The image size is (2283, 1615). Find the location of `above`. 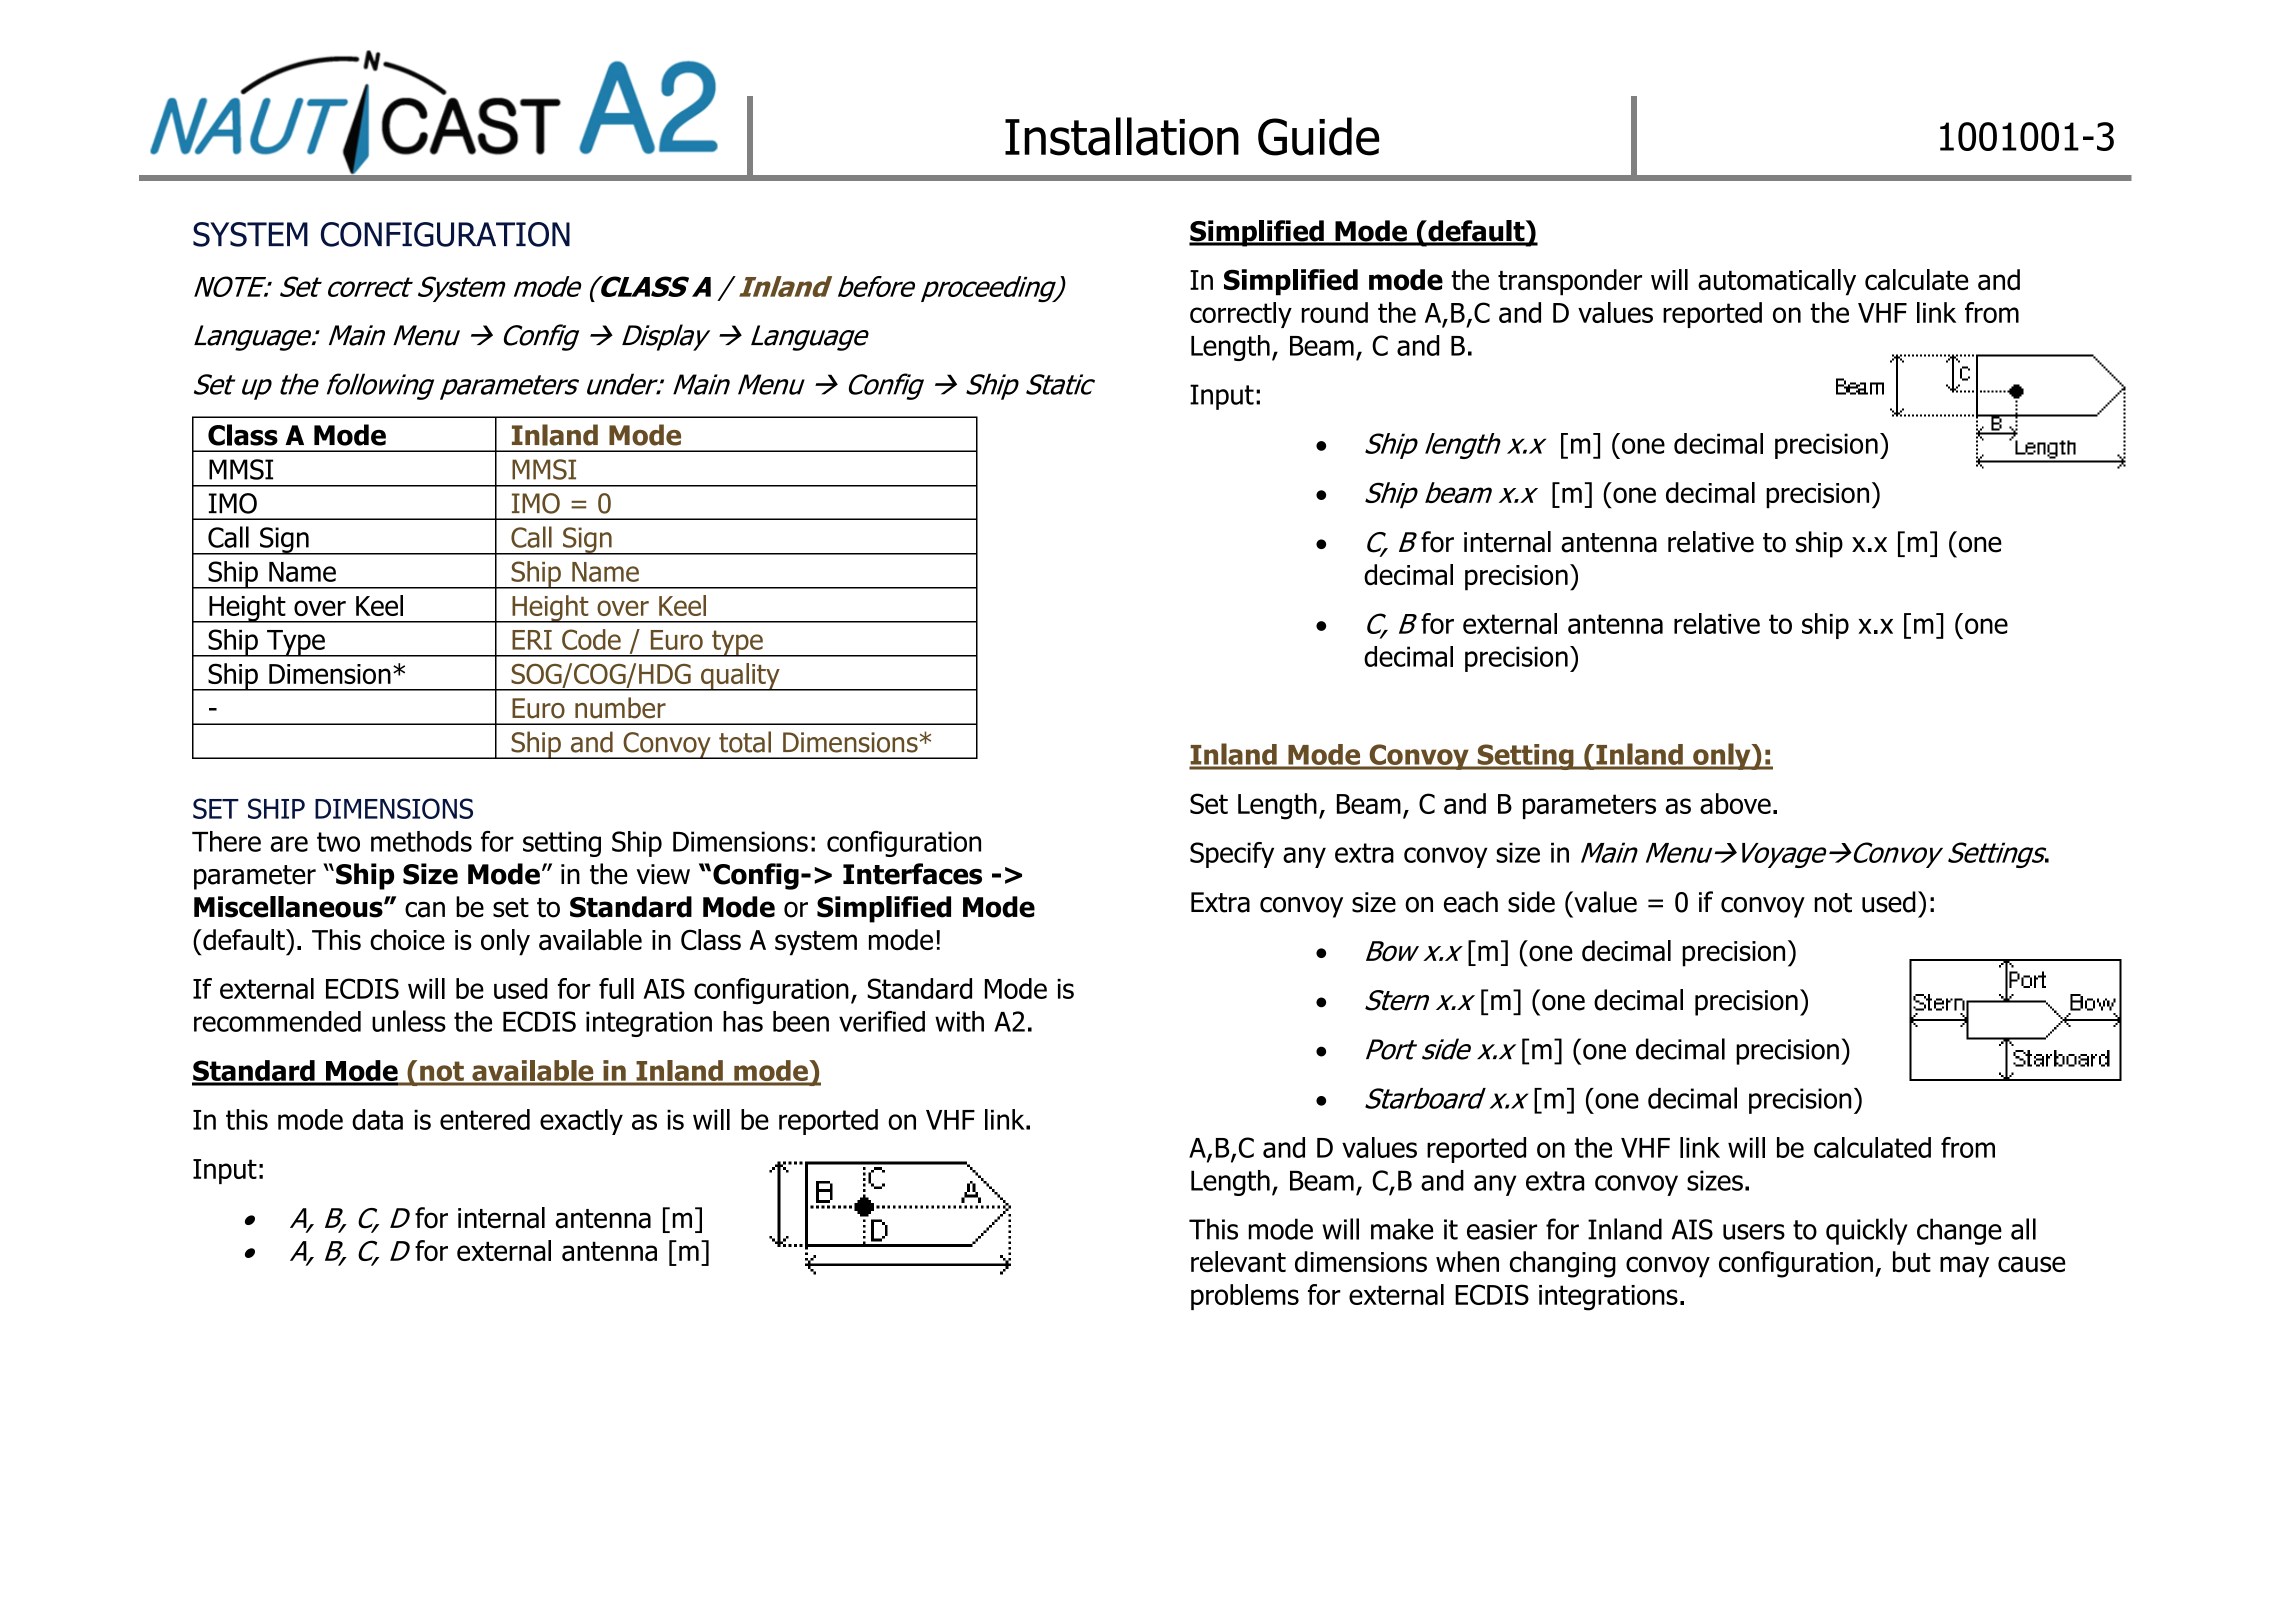

above is located at coordinates (1735, 803).
